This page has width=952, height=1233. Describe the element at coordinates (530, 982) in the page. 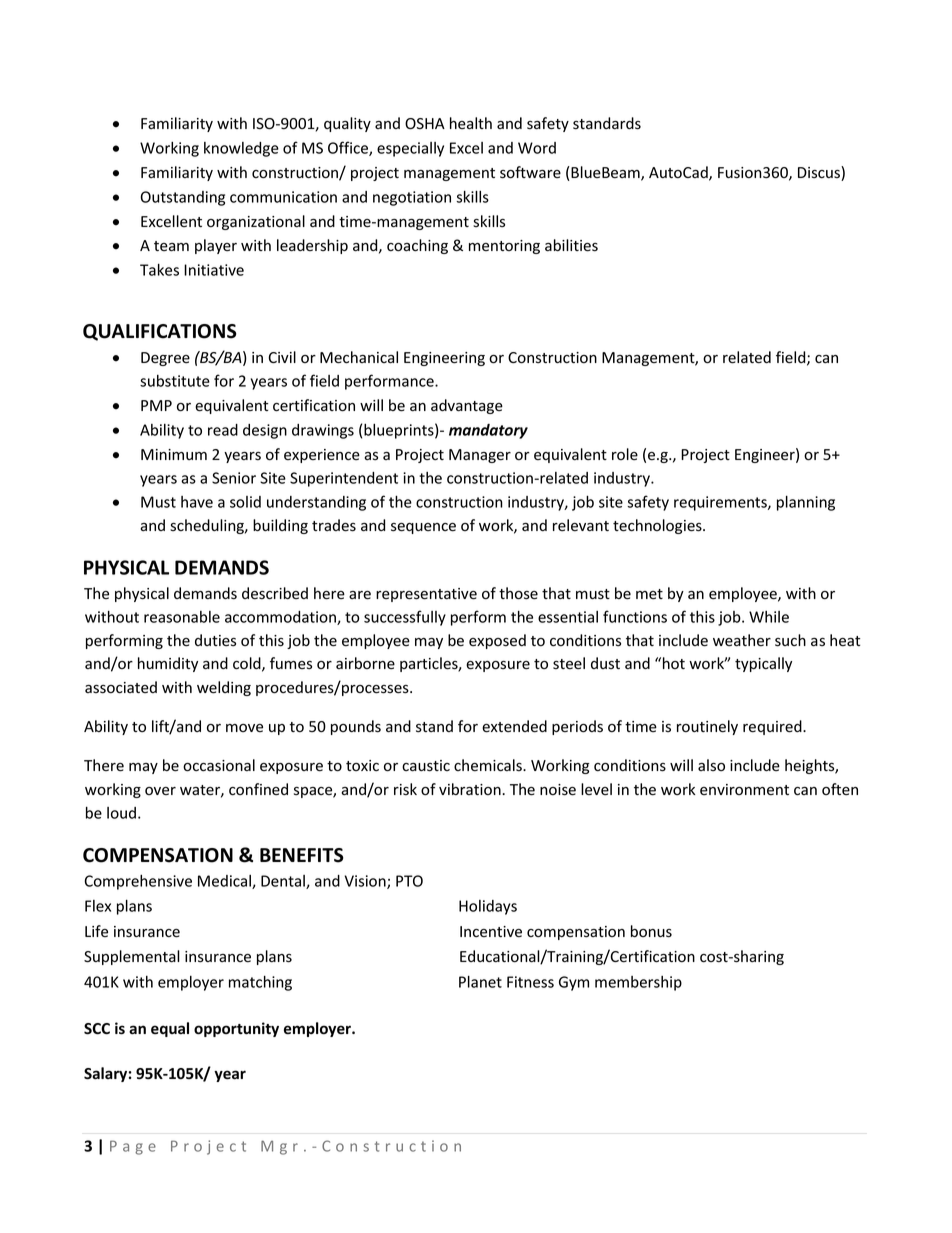

I see `Fitness` at that location.
